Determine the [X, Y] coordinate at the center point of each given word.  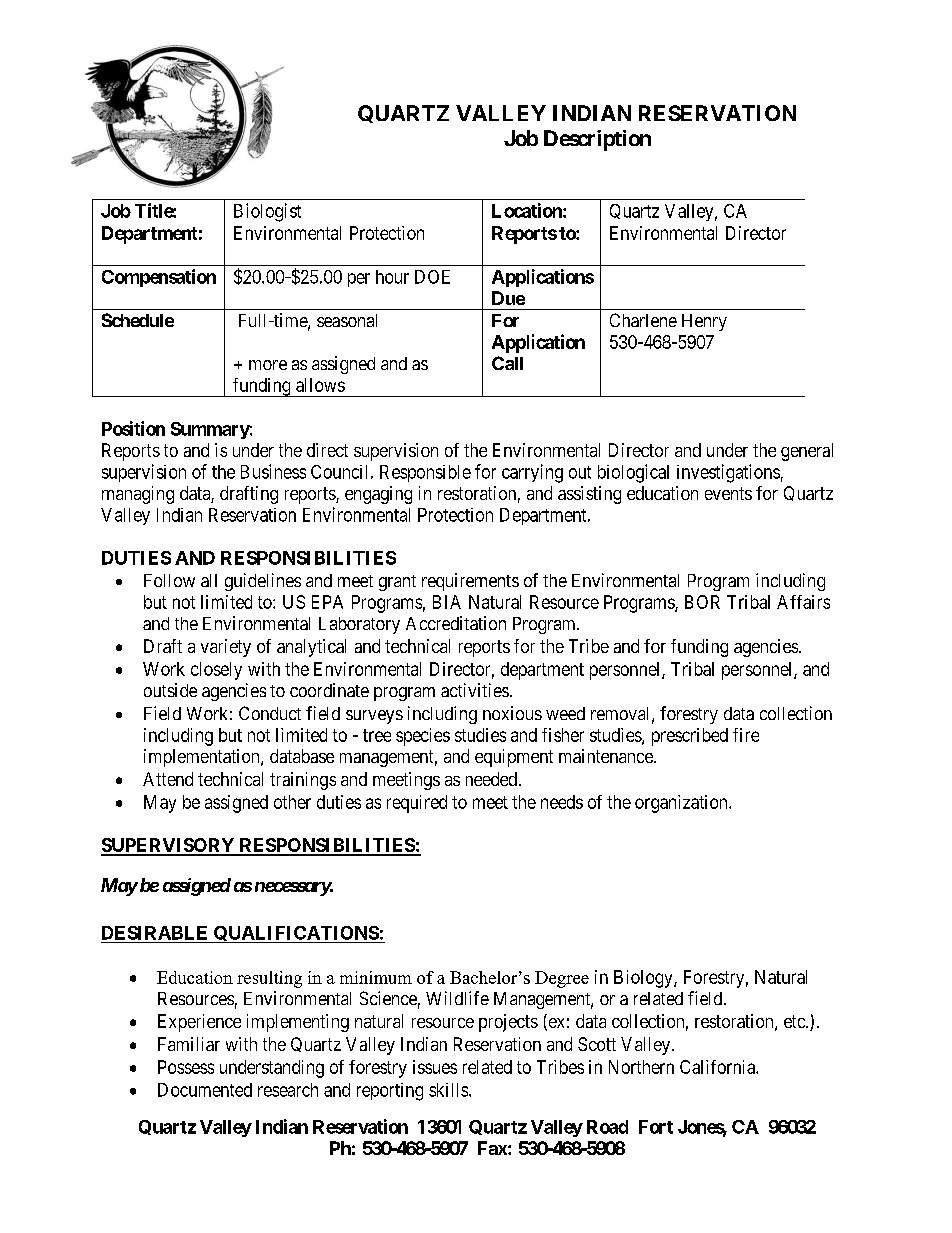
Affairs [803, 602]
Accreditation [456, 623]
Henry [704, 322]
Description [597, 140]
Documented [205, 1090]
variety [226, 648]
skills [449, 1090]
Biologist [267, 212]
